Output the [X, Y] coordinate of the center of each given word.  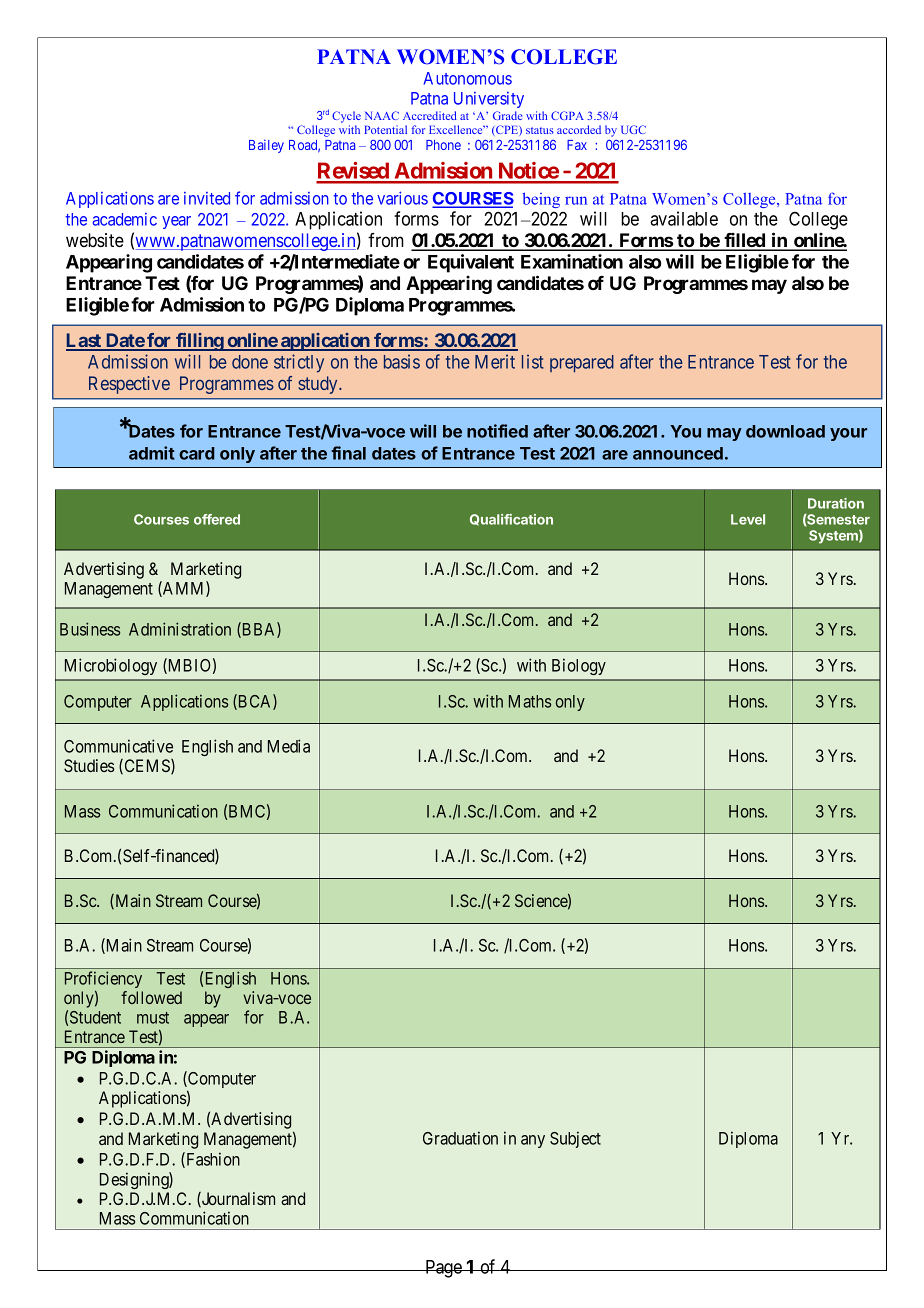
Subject [575, 1139]
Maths [530, 701]
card [196, 453]
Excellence [457, 129]
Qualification [511, 520]
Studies [89, 765]
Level [748, 519]
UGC [633, 129]
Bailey [266, 146]
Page [443, 1269]
